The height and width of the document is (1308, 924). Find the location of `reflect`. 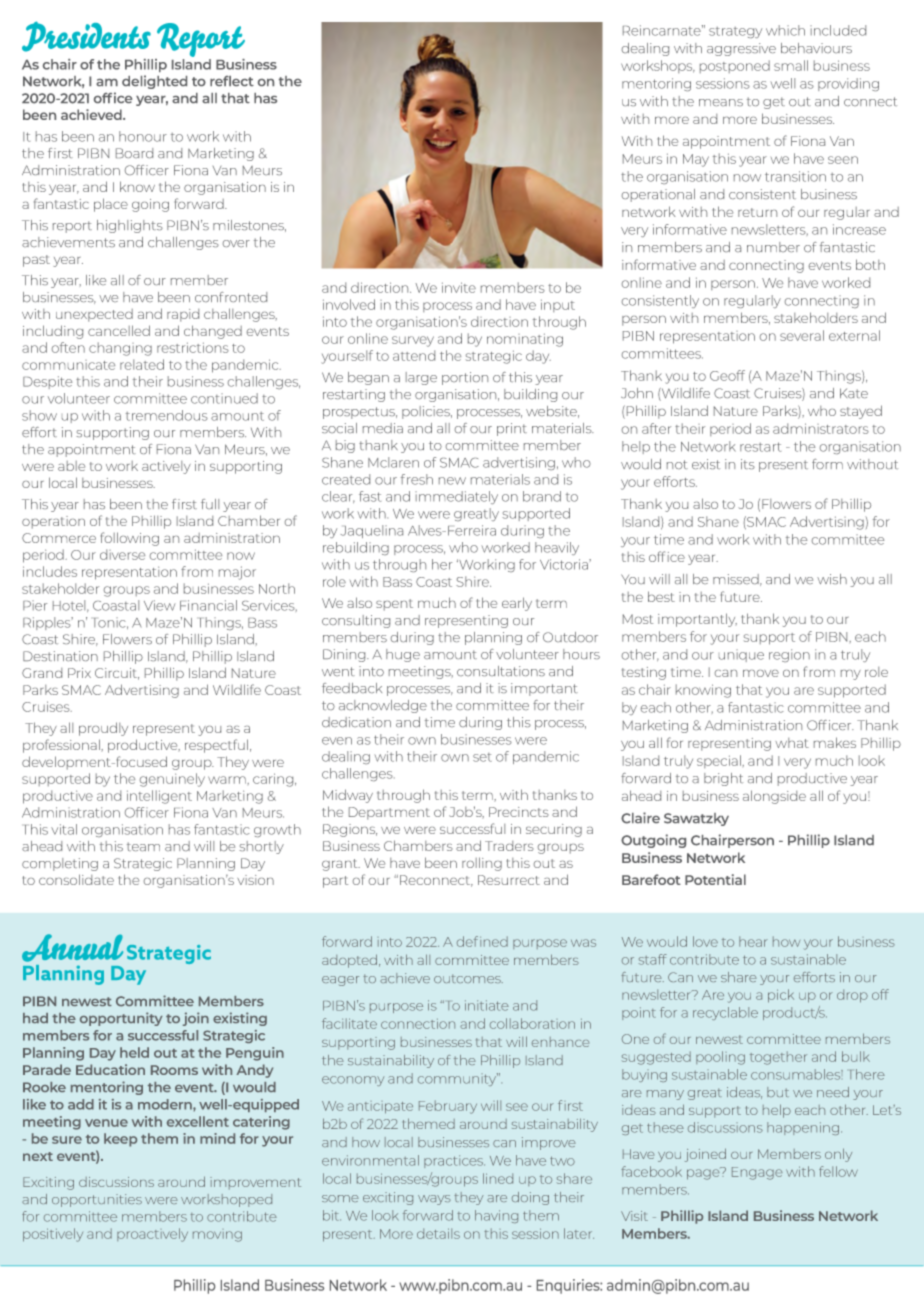

reflect is located at coordinates (232, 81).
